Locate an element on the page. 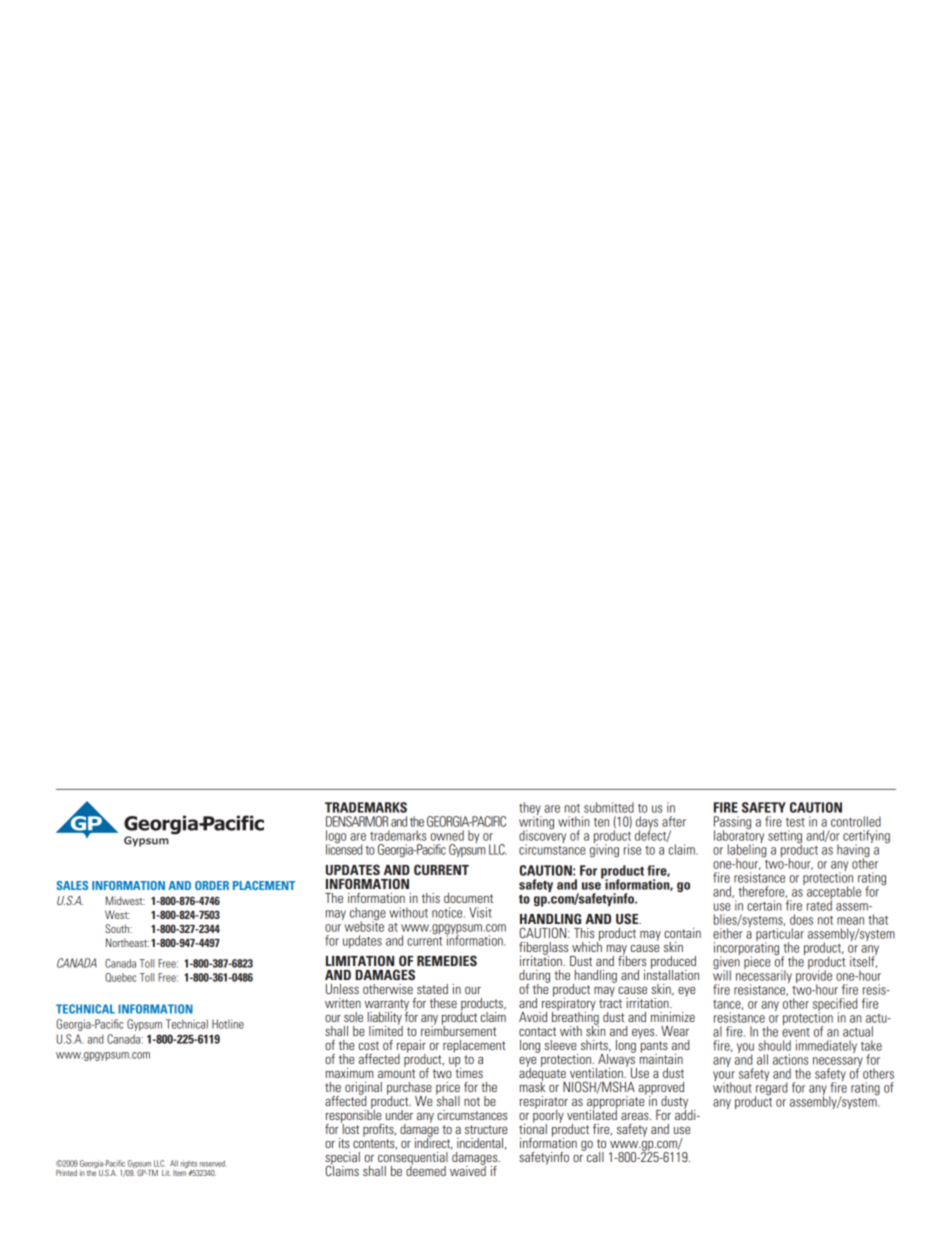 This image has width=952, height=1233. South is located at coordinates (118, 928).
